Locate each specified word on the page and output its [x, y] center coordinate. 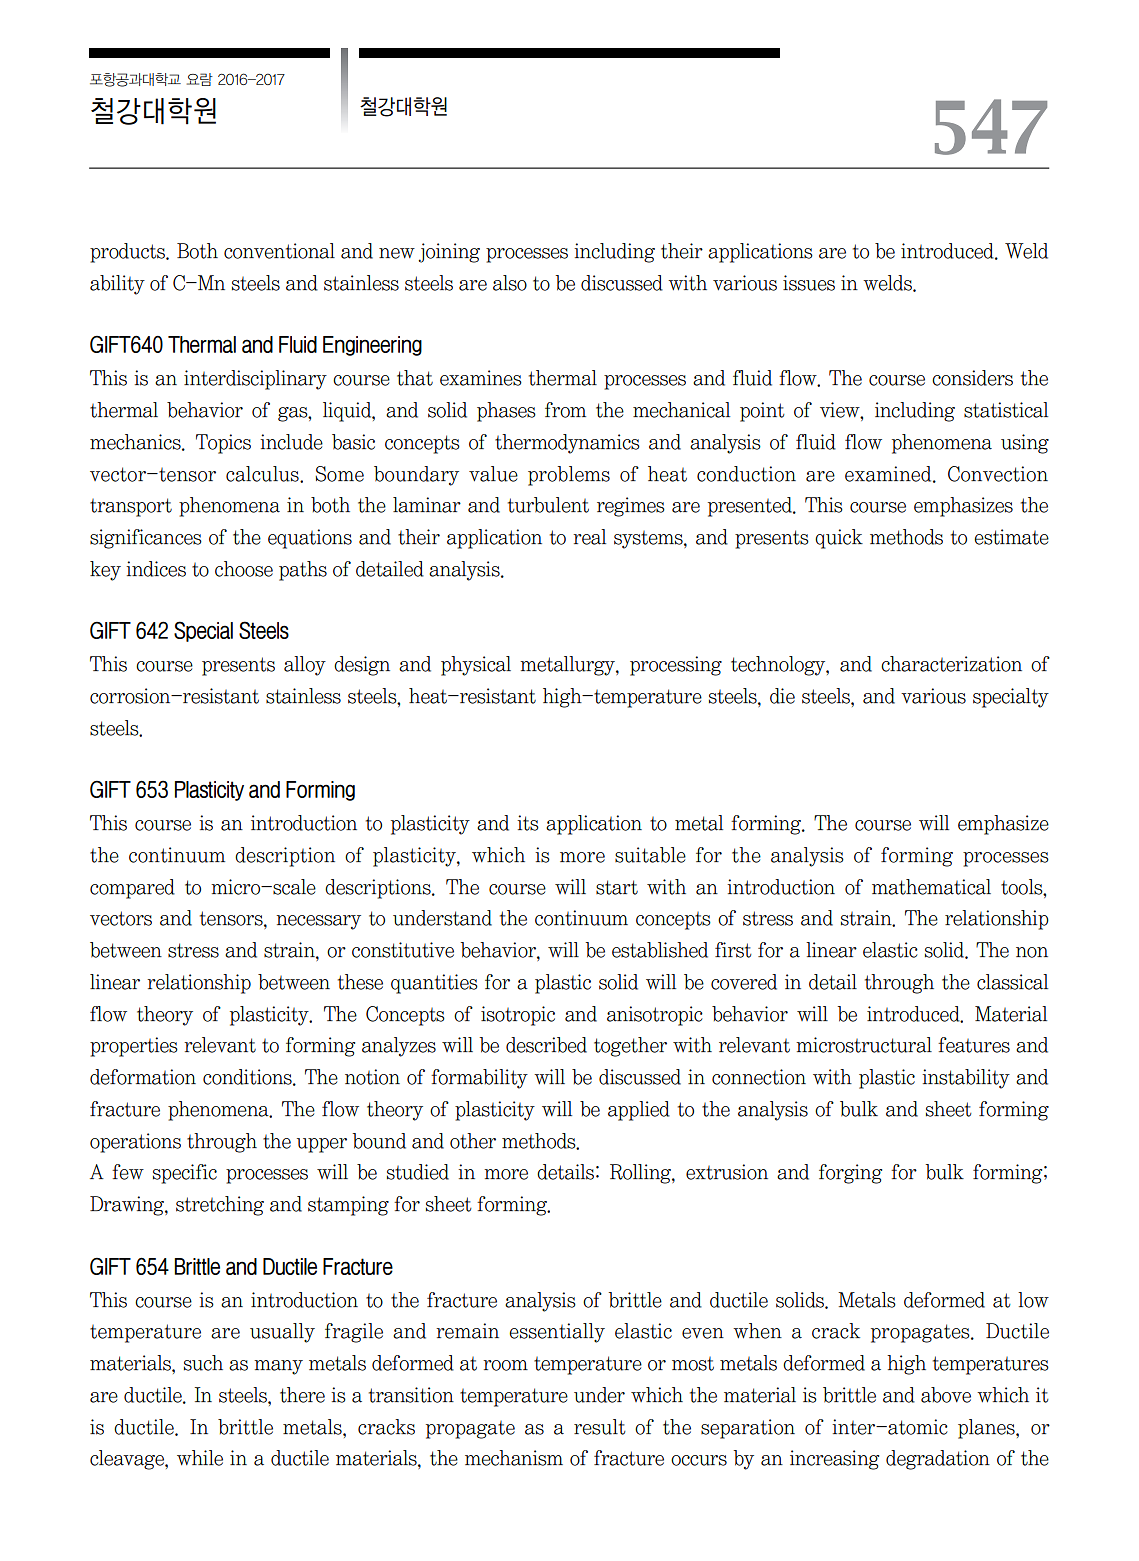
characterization [951, 664]
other [473, 1141]
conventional [279, 251]
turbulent [548, 505]
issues [809, 283]
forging [850, 1174]
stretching [220, 1206]
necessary [318, 922]
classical [1012, 982]
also [510, 283]
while [200, 1458]
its [528, 823]
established [660, 950]
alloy [305, 666]
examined [889, 474]
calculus [263, 474]
